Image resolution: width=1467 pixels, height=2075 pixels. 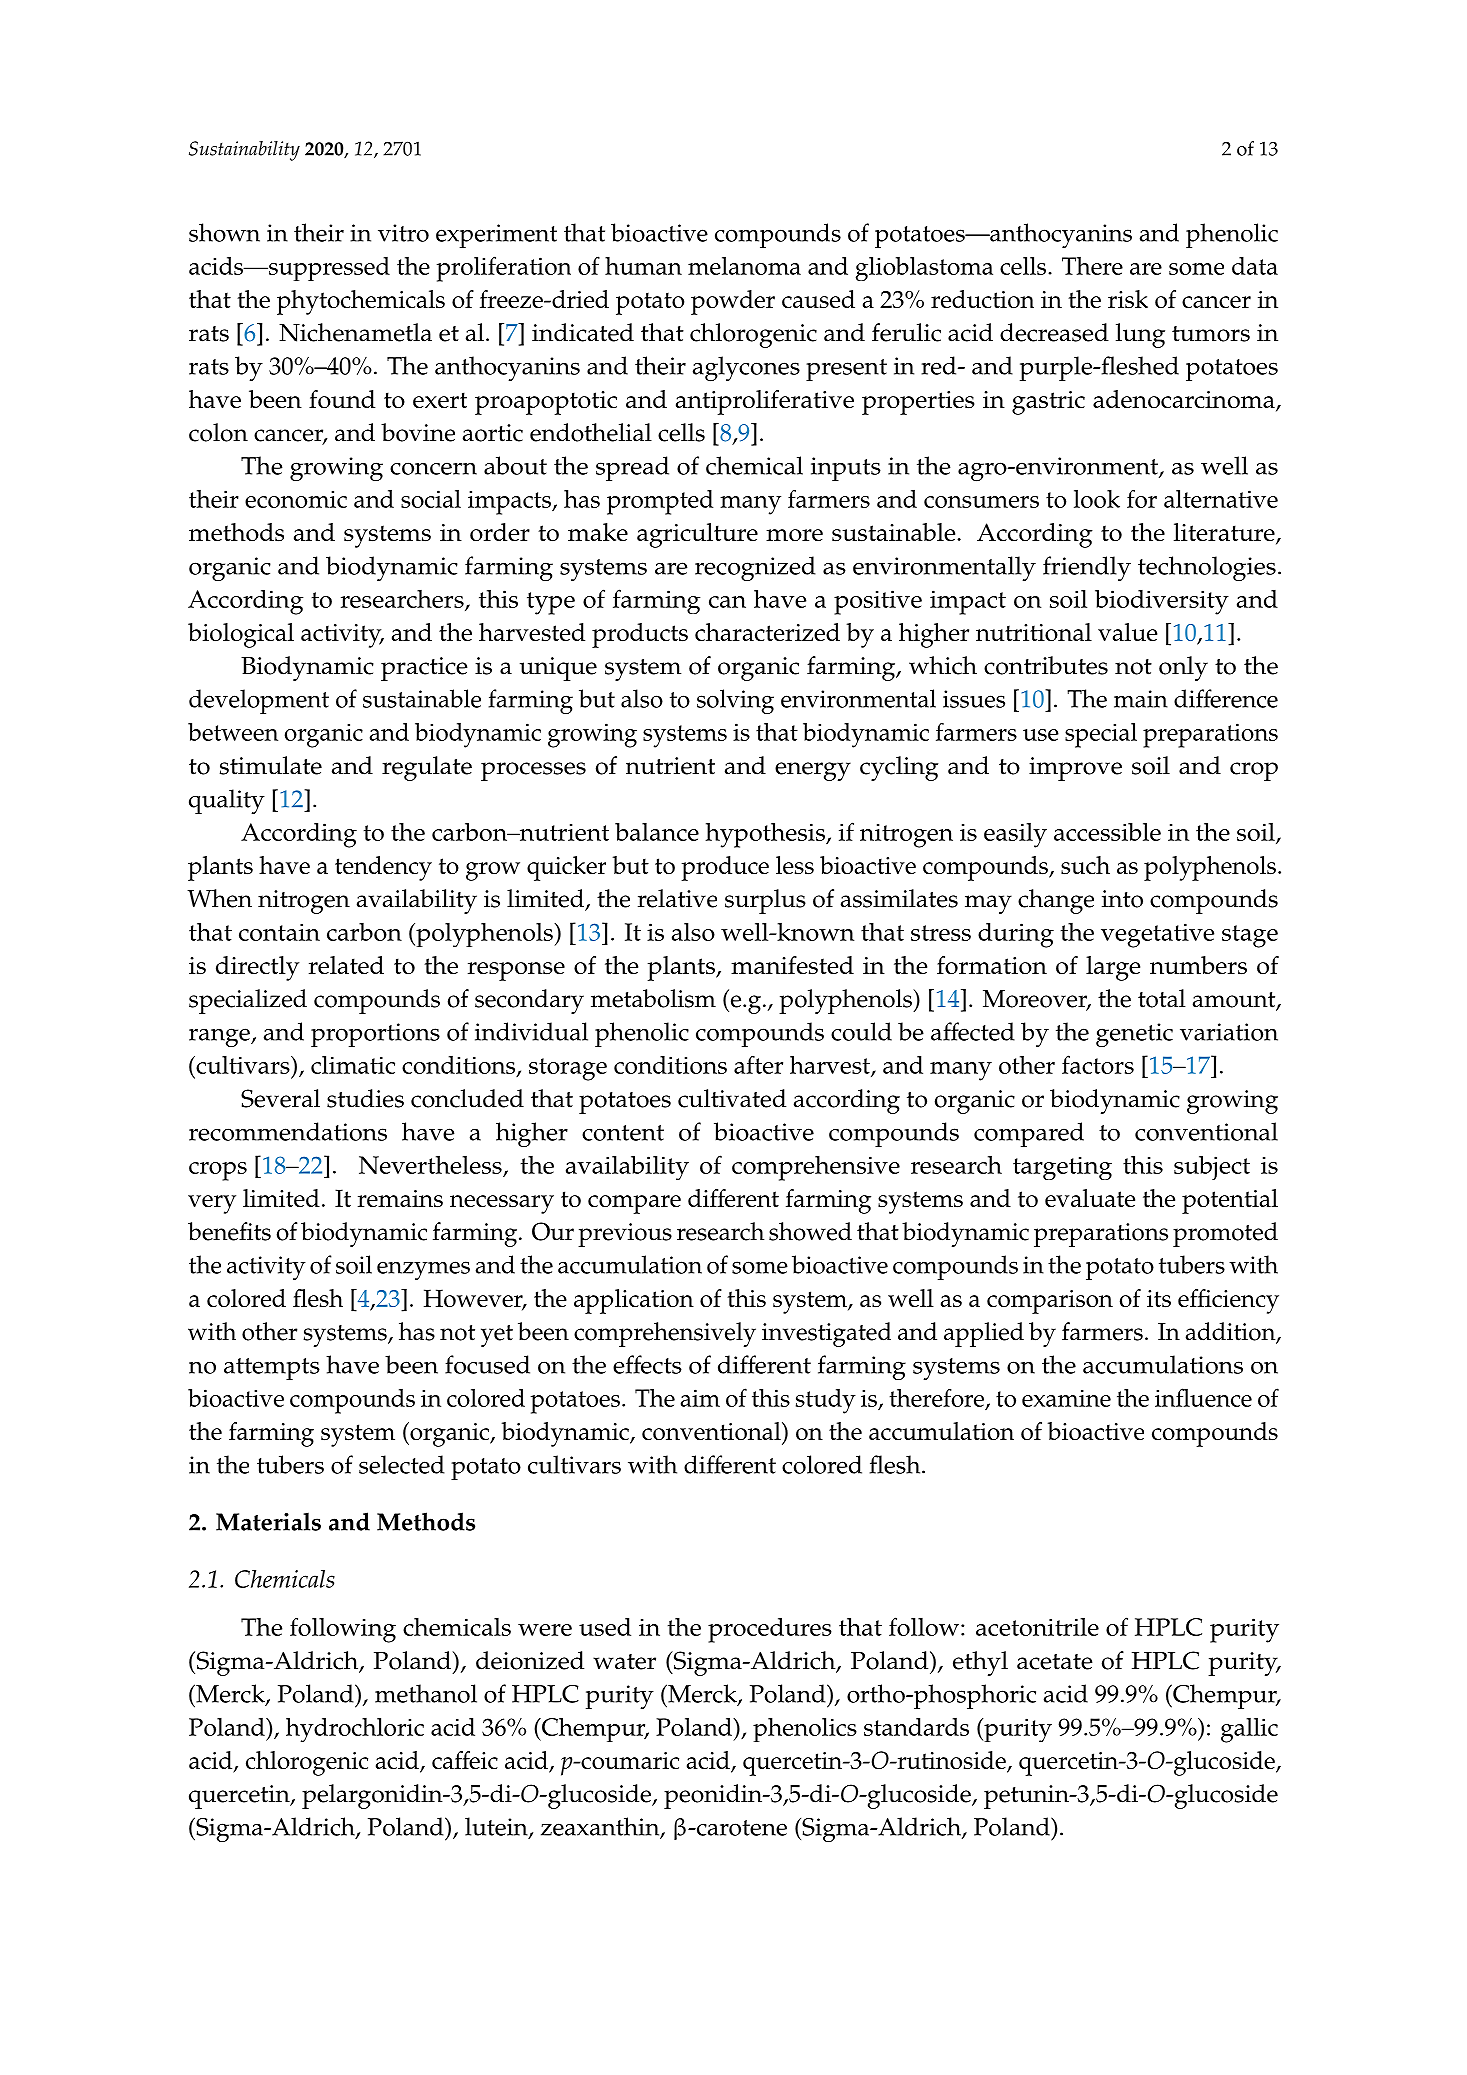 I want to click on biodiversity, so click(x=1162, y=602).
